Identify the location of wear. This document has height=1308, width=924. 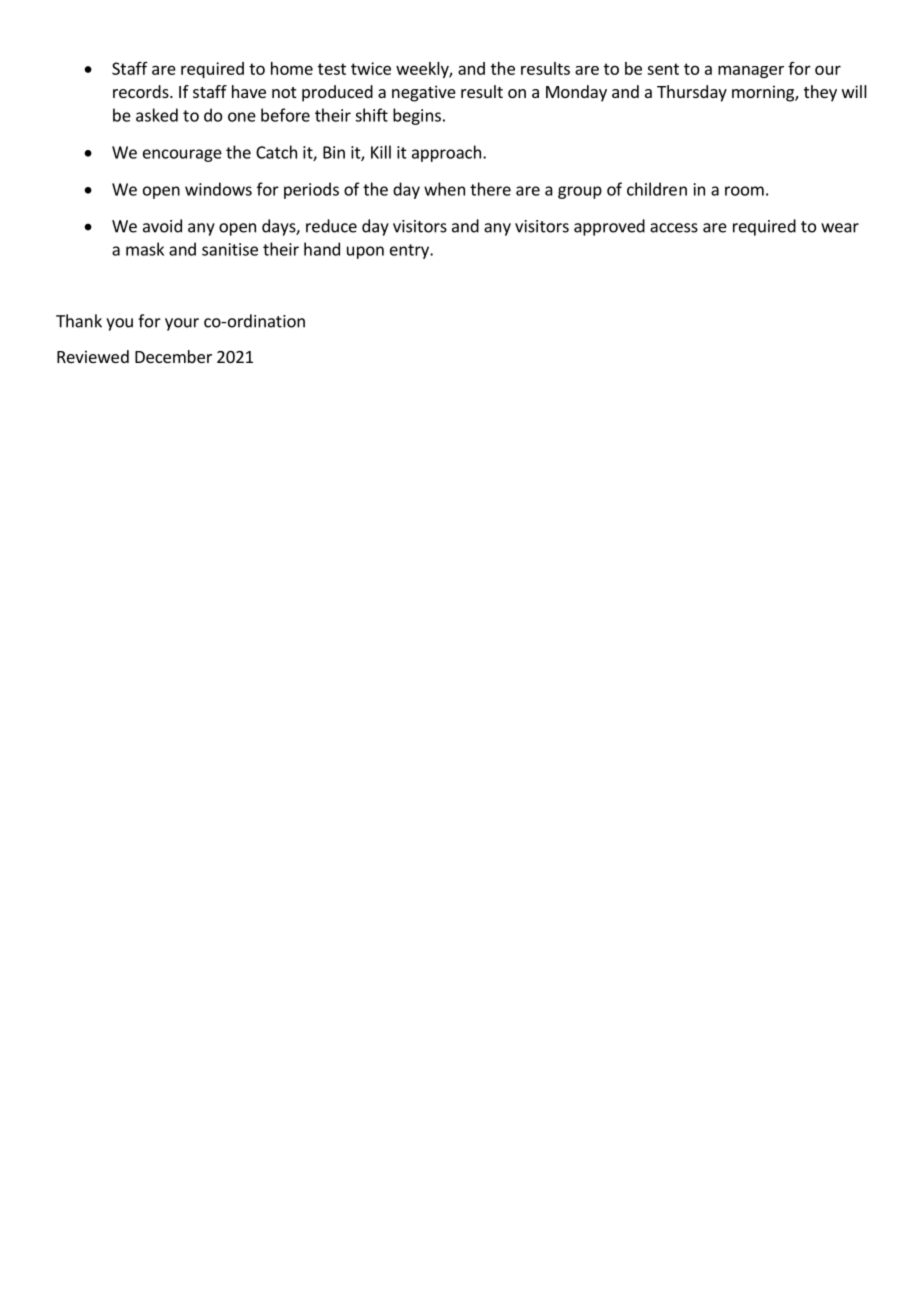
(840, 228).
